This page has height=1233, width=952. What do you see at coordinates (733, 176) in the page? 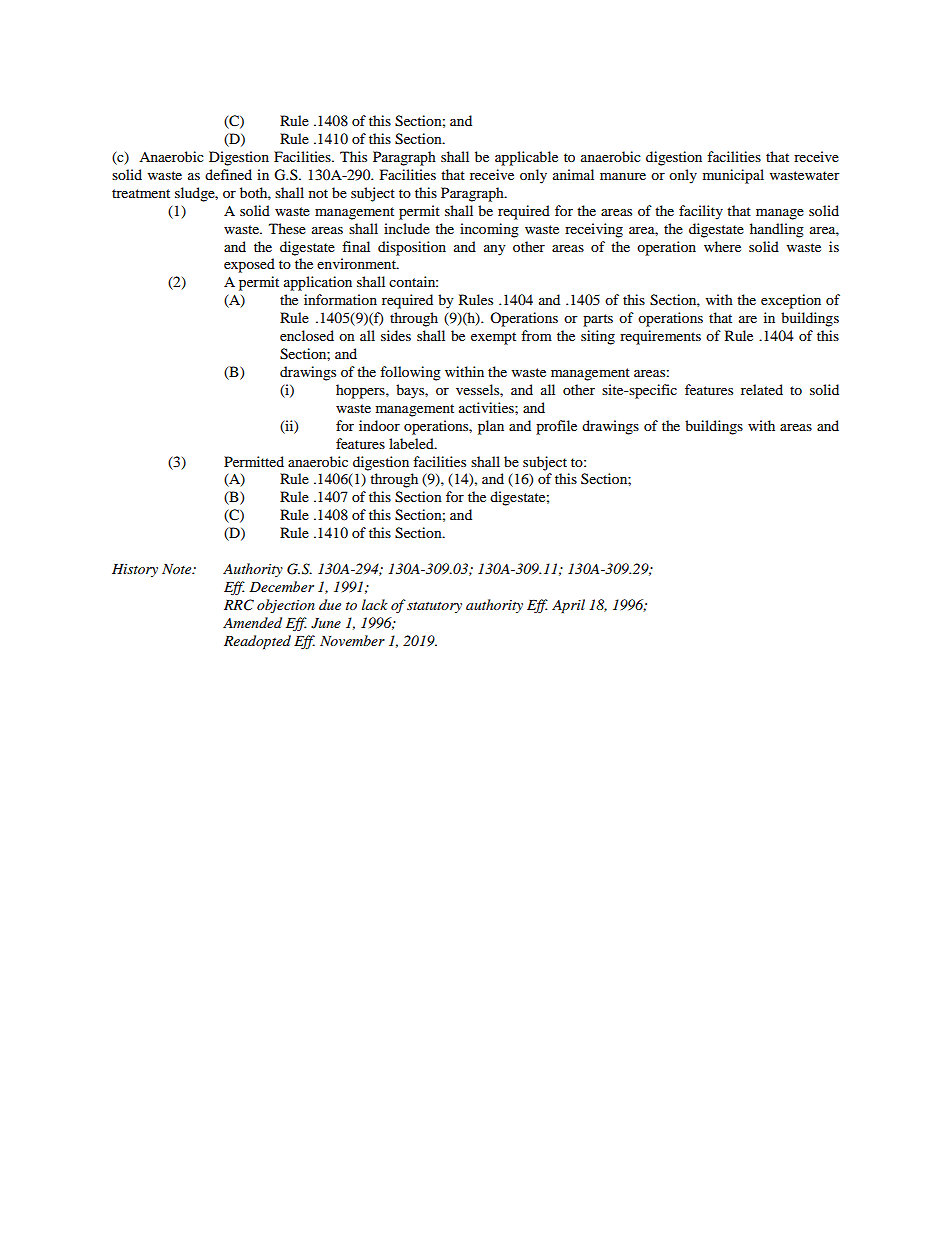
I see `municipal` at bounding box center [733, 176].
